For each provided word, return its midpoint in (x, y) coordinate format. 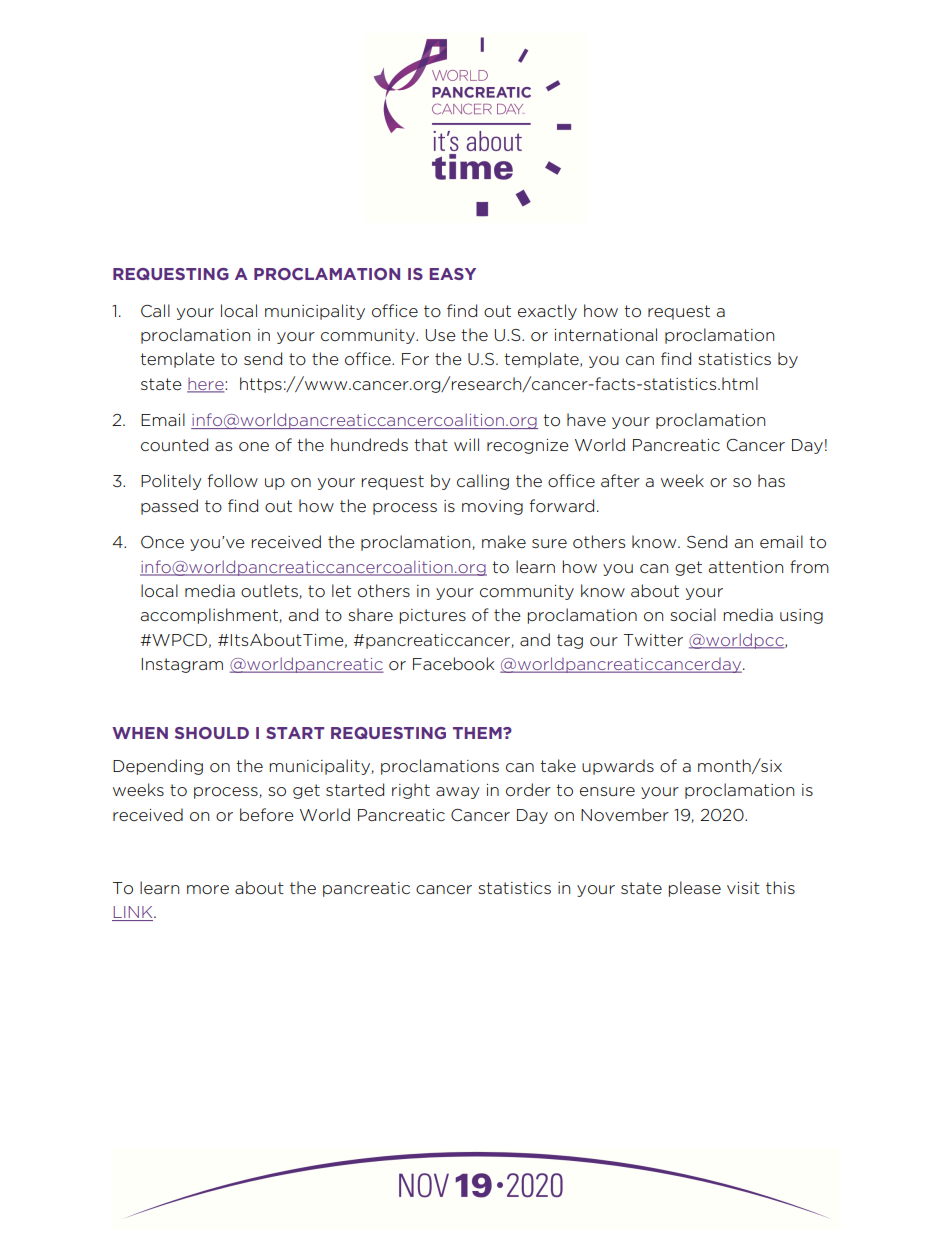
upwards (618, 767)
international (606, 334)
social (693, 615)
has (771, 480)
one (254, 446)
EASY (453, 274)
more (208, 889)
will (466, 444)
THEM (478, 733)
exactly (547, 312)
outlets (270, 591)
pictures (433, 616)
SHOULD (212, 733)
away (458, 793)
